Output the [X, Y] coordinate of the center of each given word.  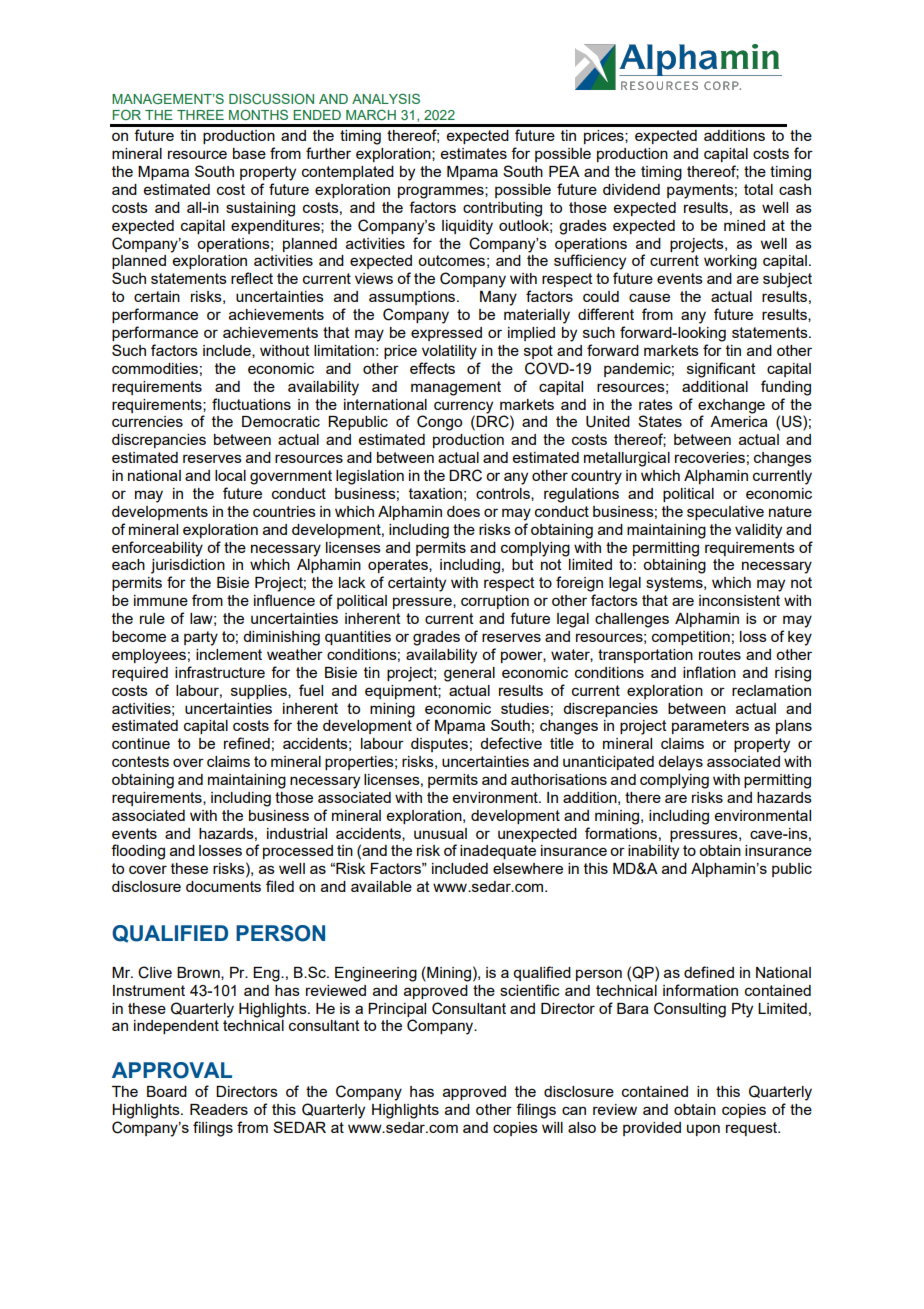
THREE [200, 115]
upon [703, 1130]
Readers [219, 1109]
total [758, 189]
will [552, 1127]
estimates [474, 153]
